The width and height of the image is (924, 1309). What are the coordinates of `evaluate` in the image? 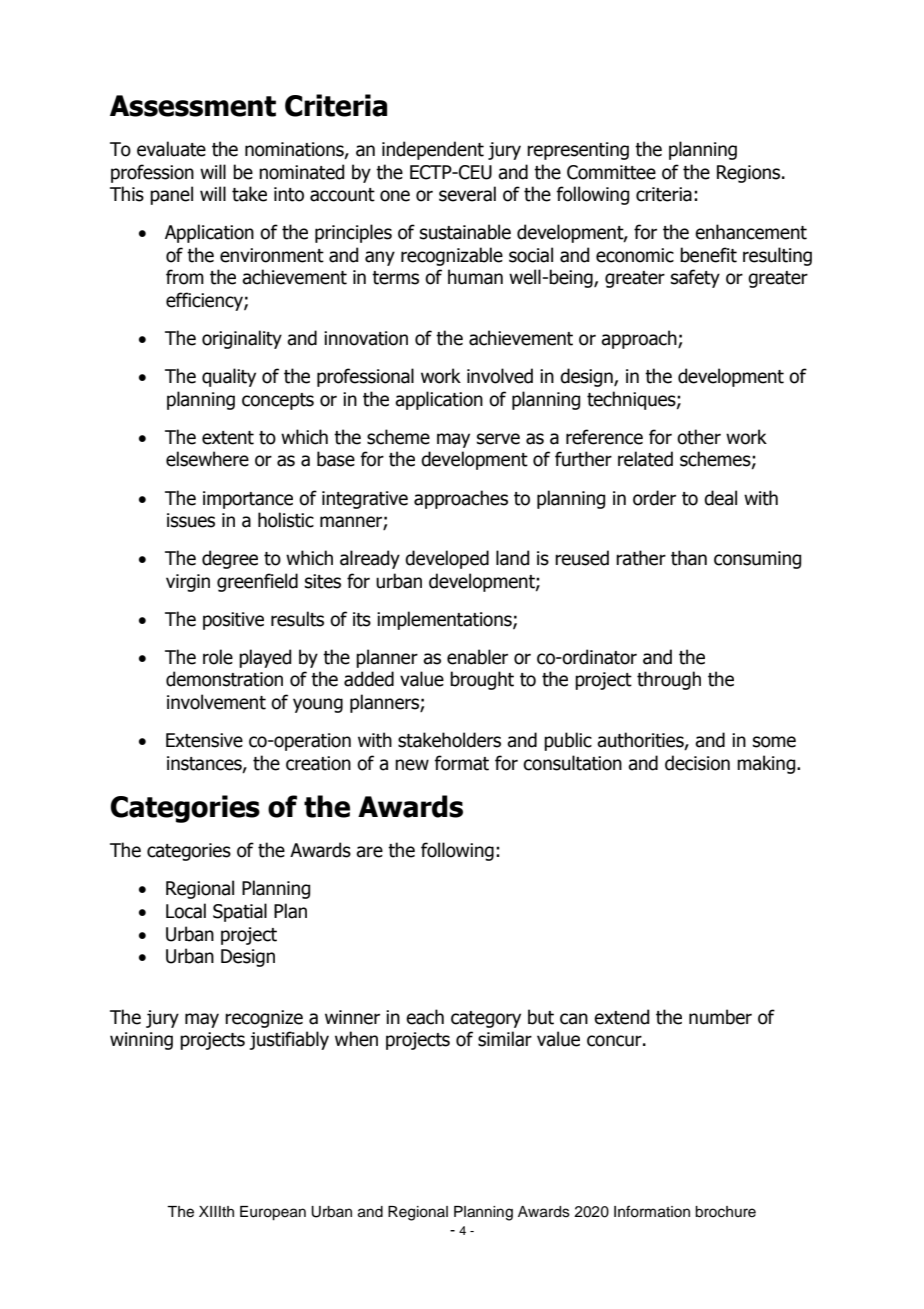 It's located at (171, 149).
